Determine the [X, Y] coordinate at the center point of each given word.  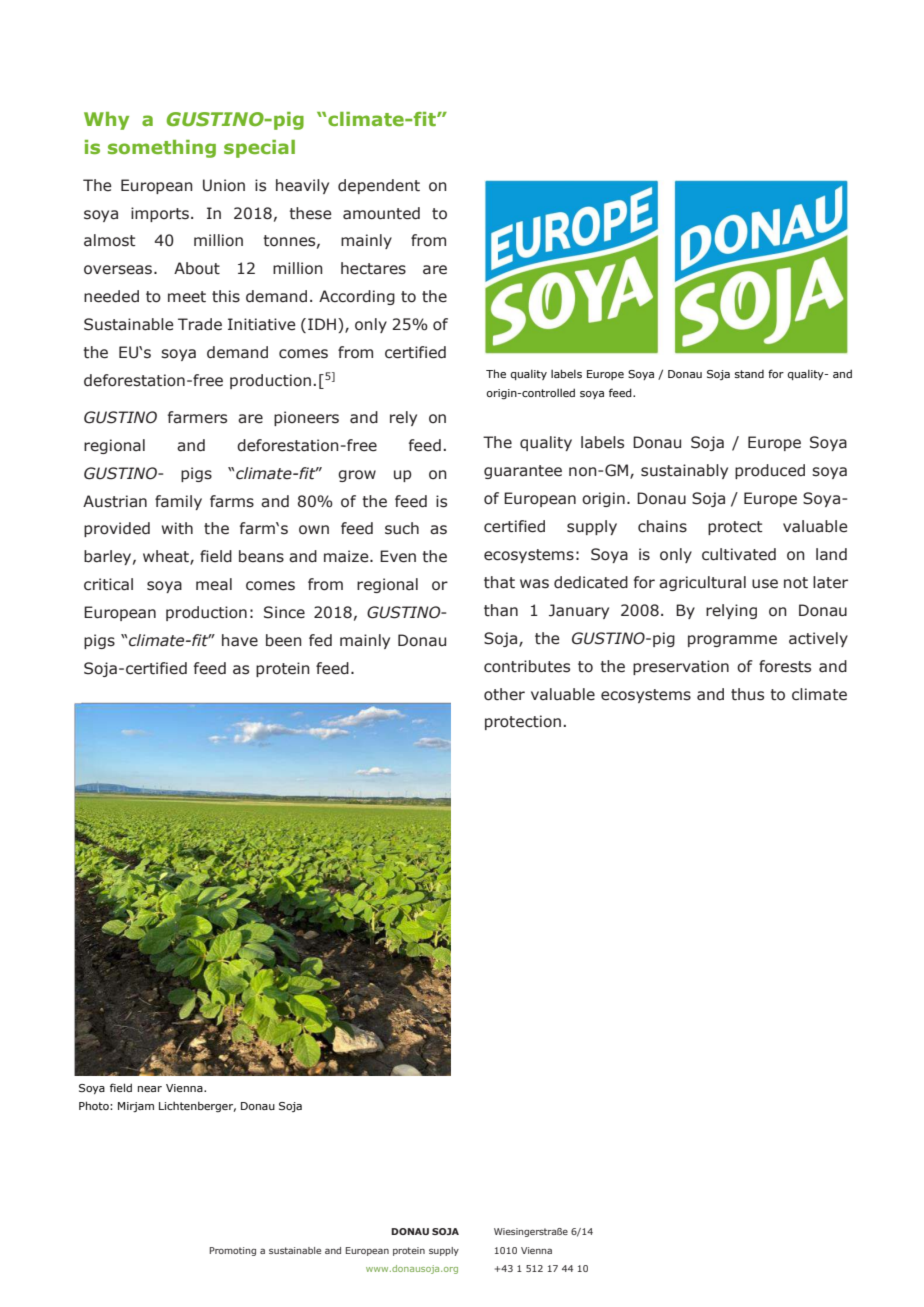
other [504, 694]
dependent [379, 186]
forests [785, 666]
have [240, 640]
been [284, 640]
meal [214, 584]
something [162, 149]
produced [770, 471]
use [765, 584]
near [150, 1089]
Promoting [233, 1251]
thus [747, 694]
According [357, 297]
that [499, 582]
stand [749, 374]
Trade [200, 324]
